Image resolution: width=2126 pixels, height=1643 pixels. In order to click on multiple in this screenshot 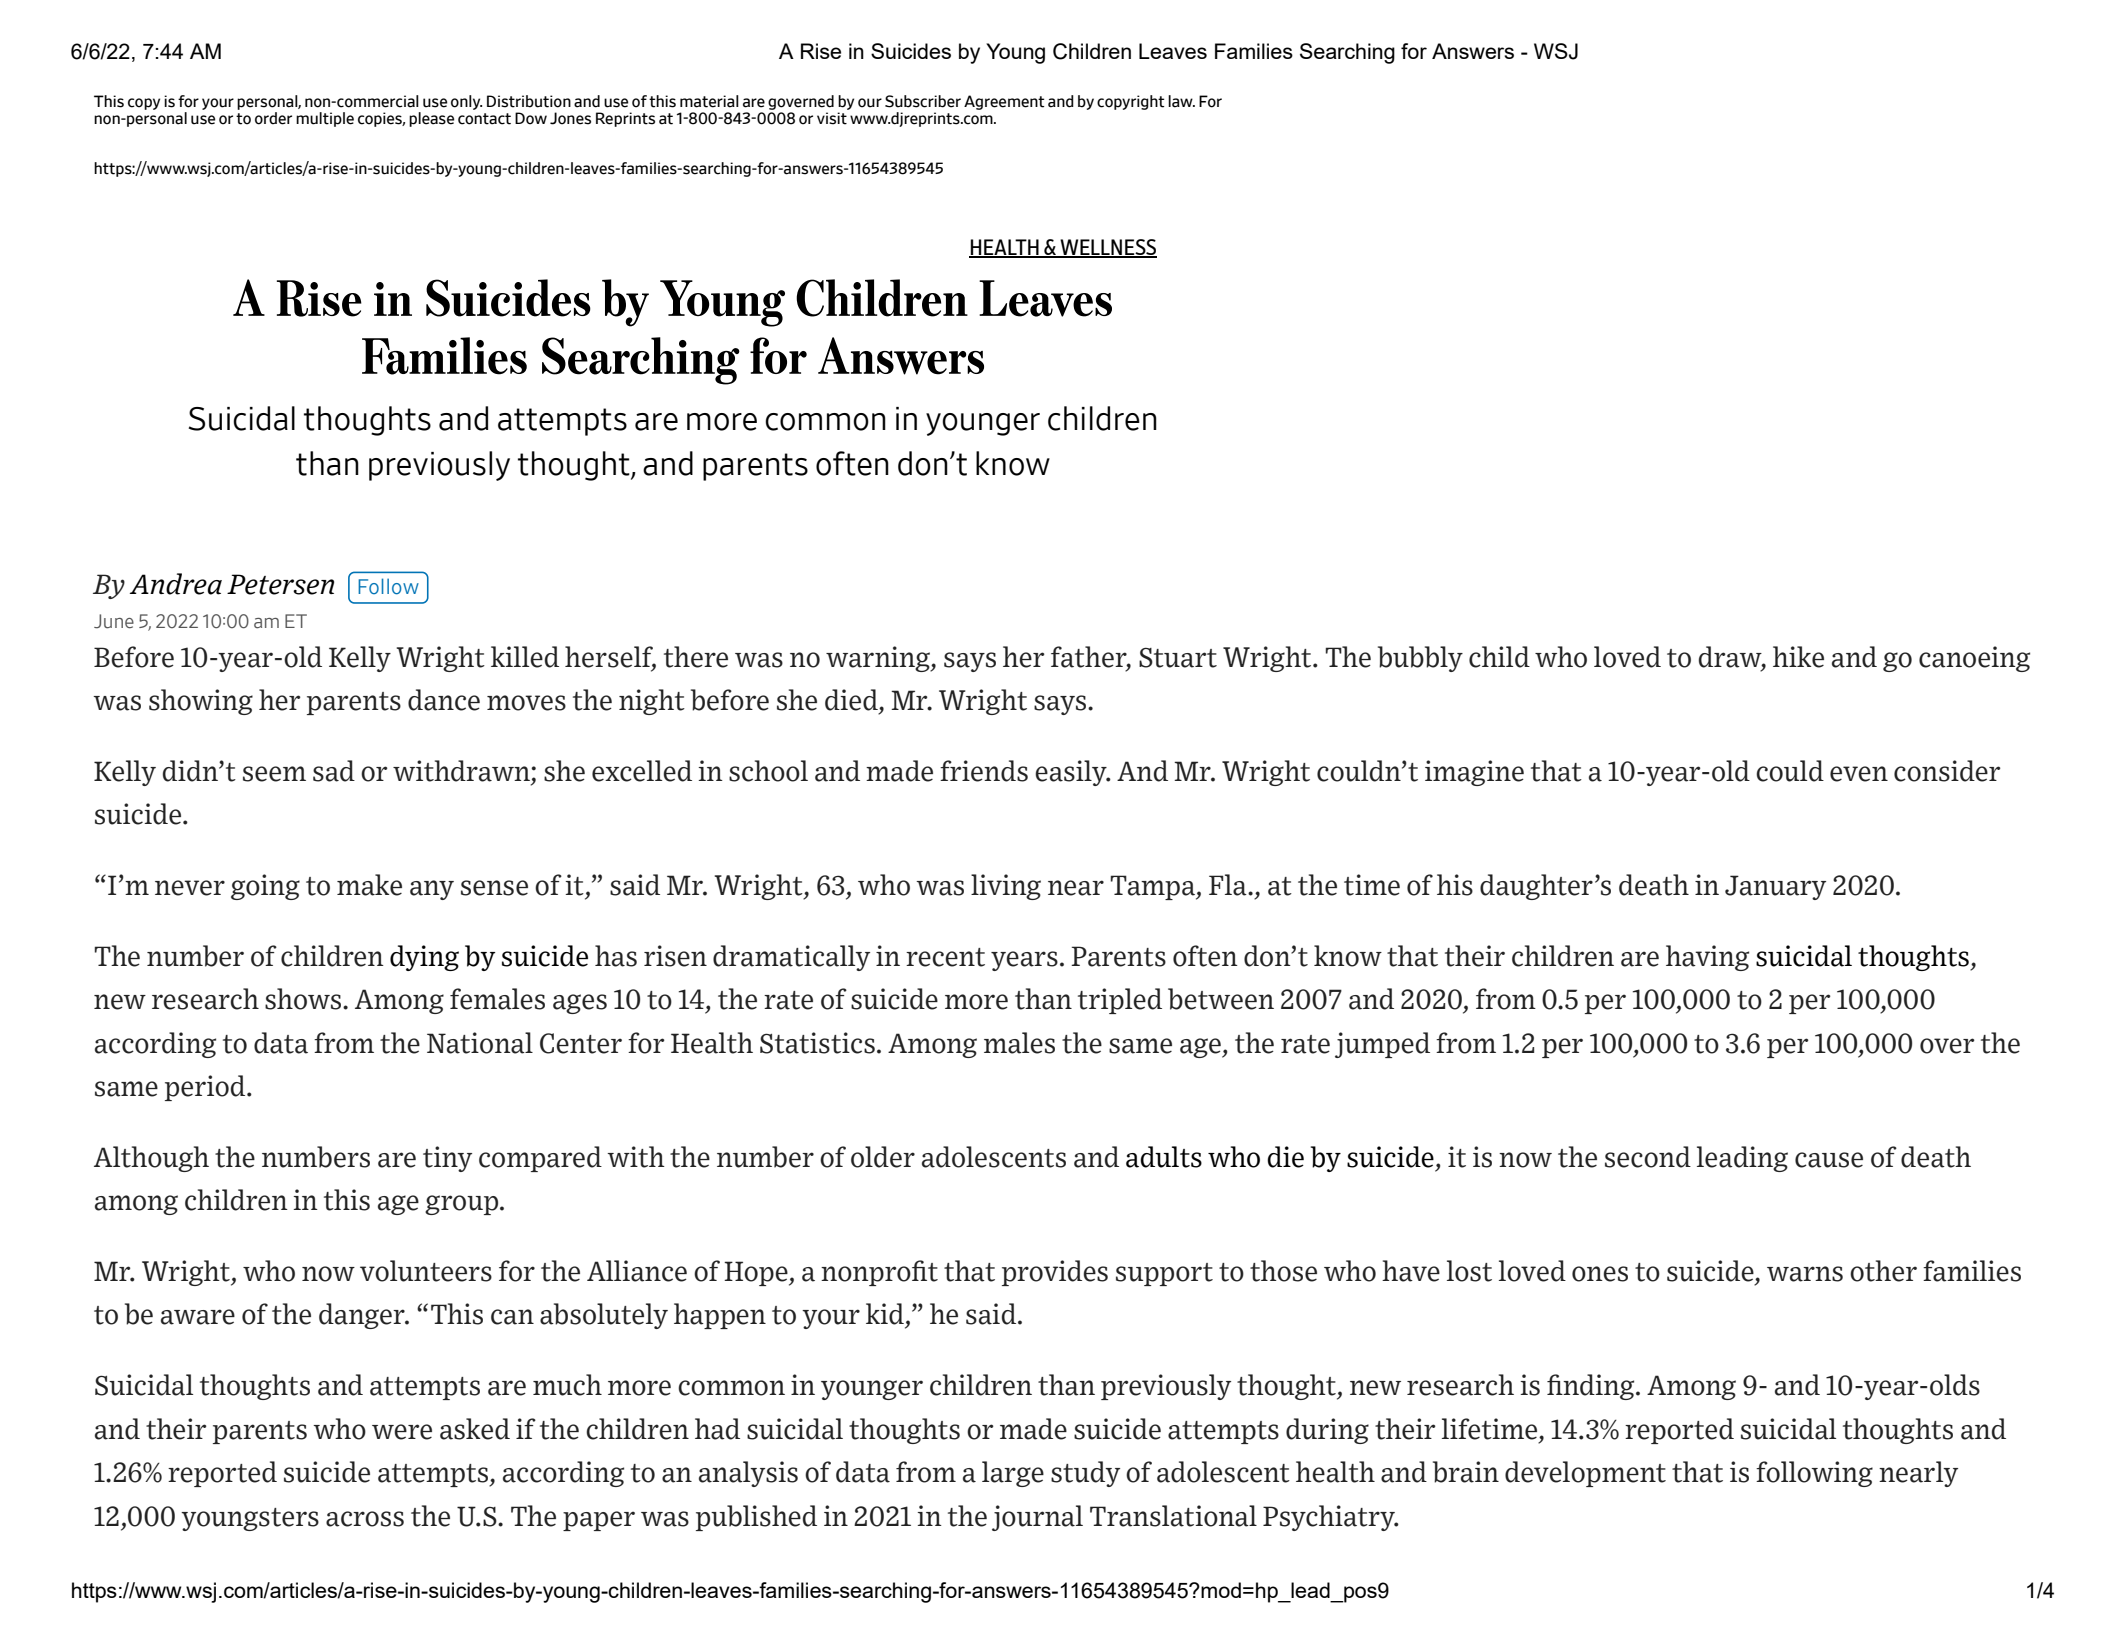, I will do `click(325, 119)`.
